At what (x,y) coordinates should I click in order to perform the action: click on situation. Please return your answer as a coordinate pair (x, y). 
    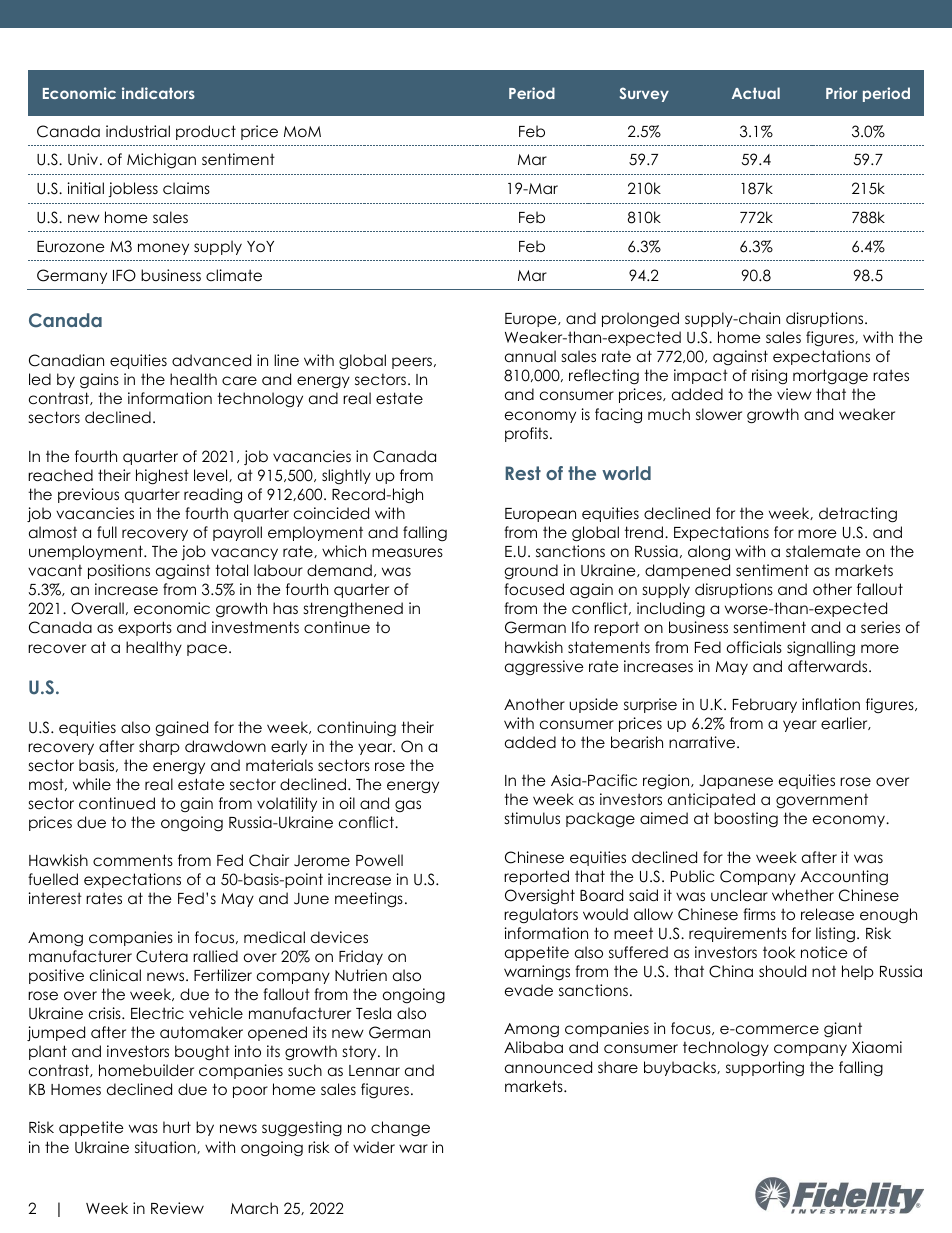
    Looking at the image, I should click on (166, 1147).
